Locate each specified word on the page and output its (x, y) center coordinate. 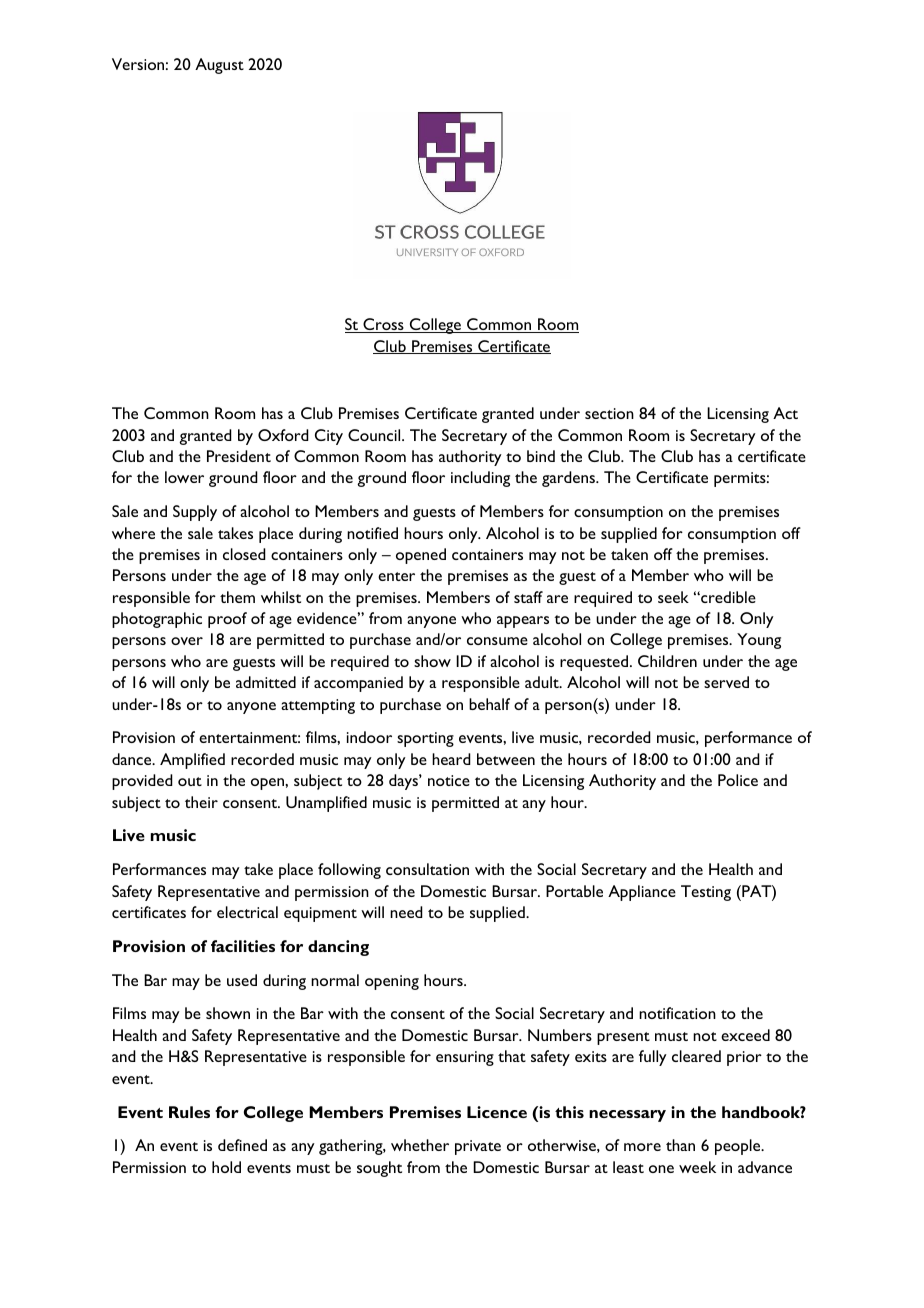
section (609, 413)
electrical (247, 912)
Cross (383, 325)
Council (375, 435)
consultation (427, 869)
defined (242, 1145)
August (219, 66)
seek (673, 597)
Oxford (283, 435)
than (680, 1145)
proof (227, 620)
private (478, 1147)
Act (785, 413)
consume (497, 641)
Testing (706, 893)
